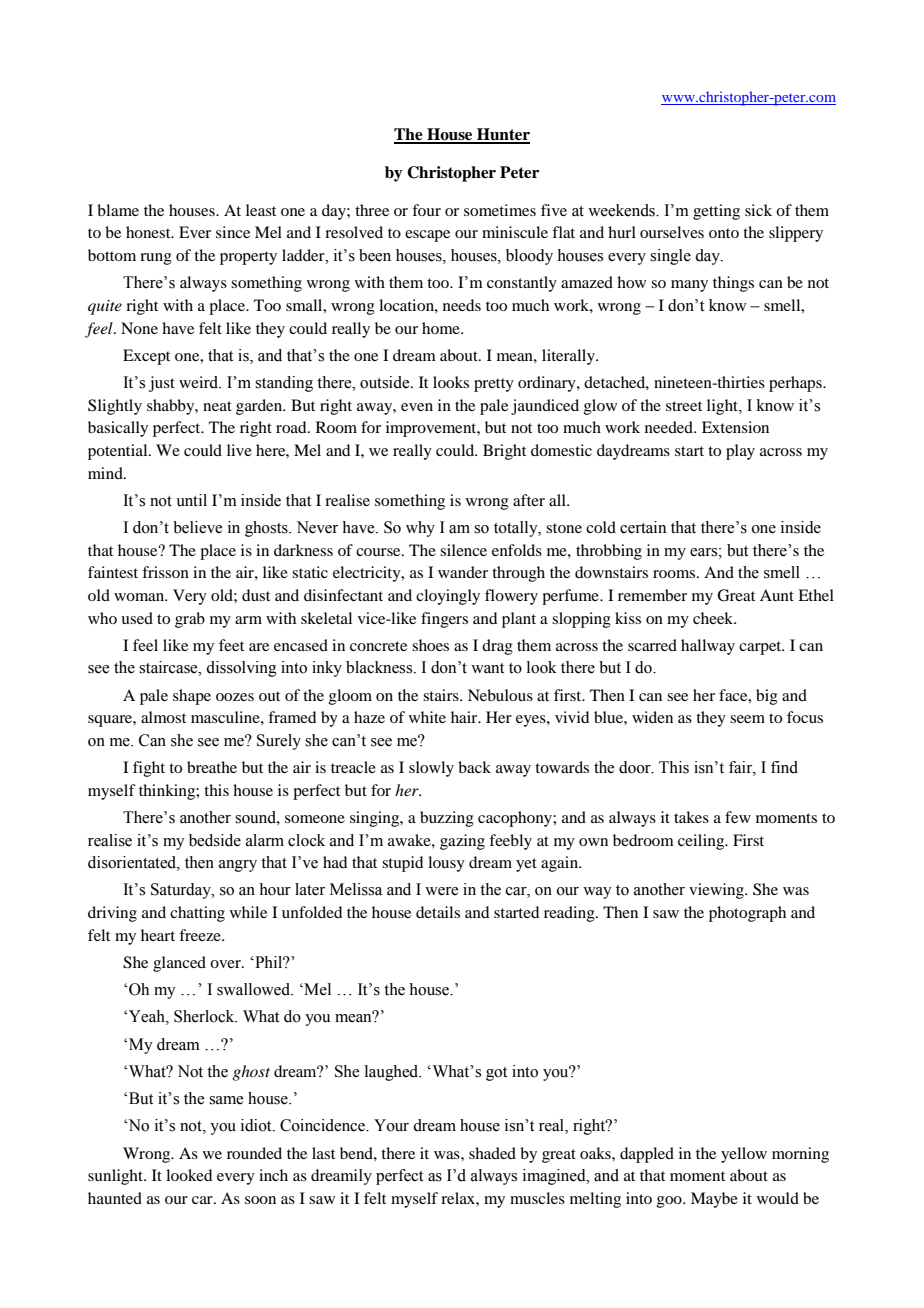  I want to click on blame, so click(118, 210).
